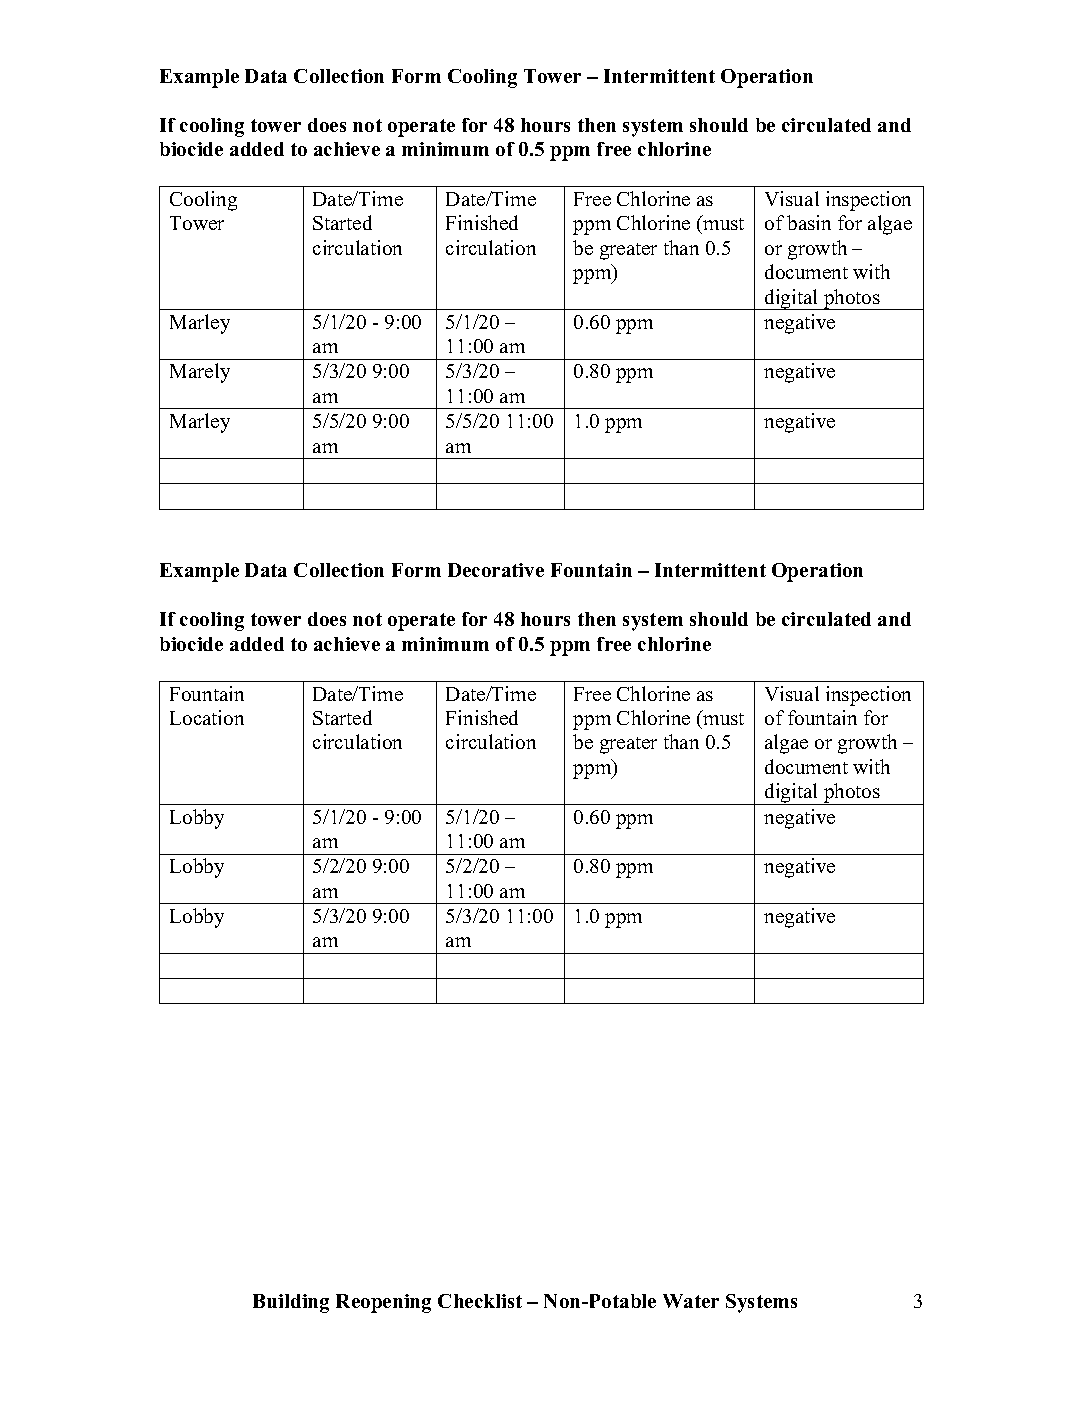 Image resolution: width=1083 pixels, height=1402 pixels. I want to click on Reopening, so click(383, 1303).
